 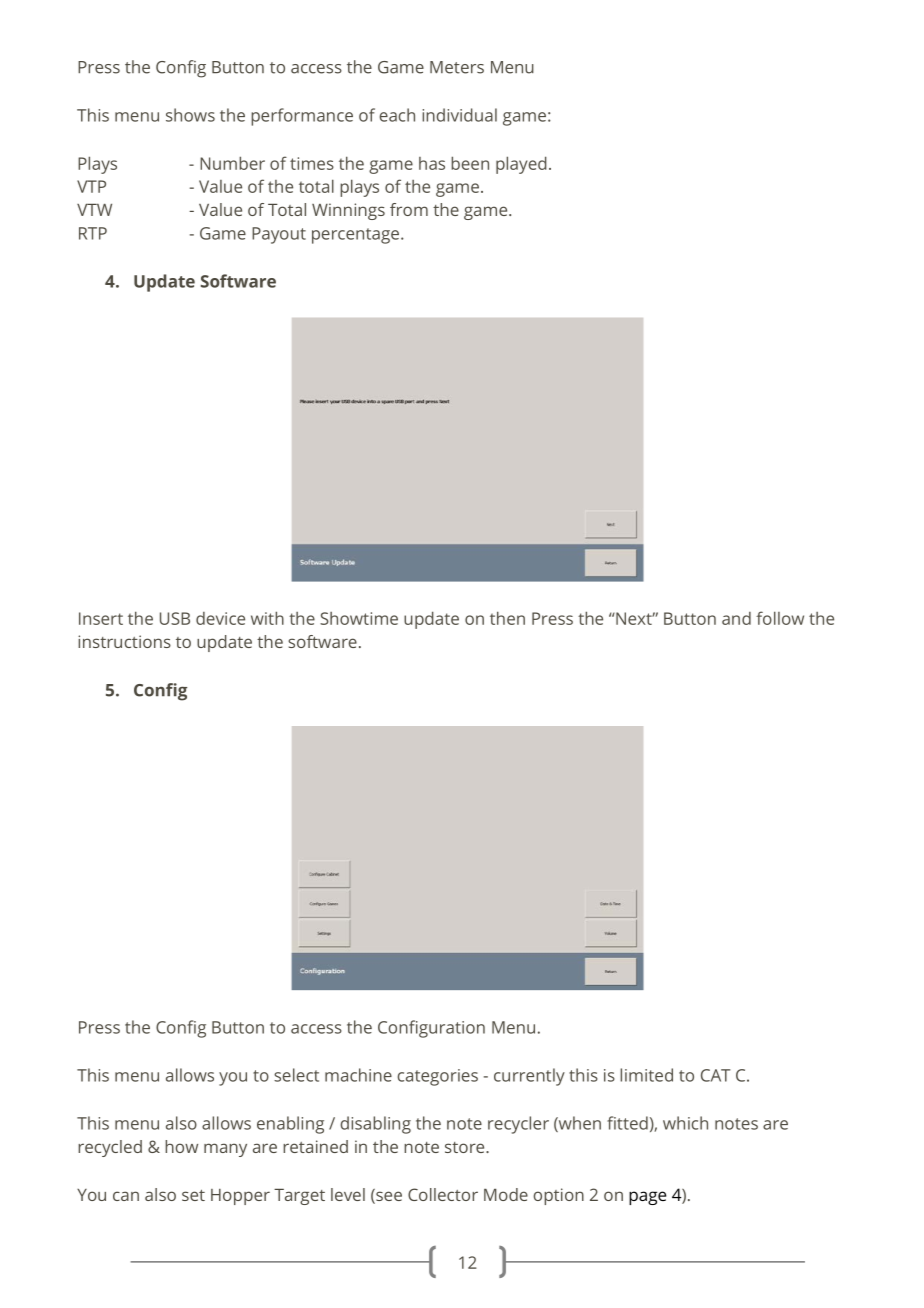 What do you see at coordinates (507, 618) in the screenshot?
I see `then` at bounding box center [507, 618].
